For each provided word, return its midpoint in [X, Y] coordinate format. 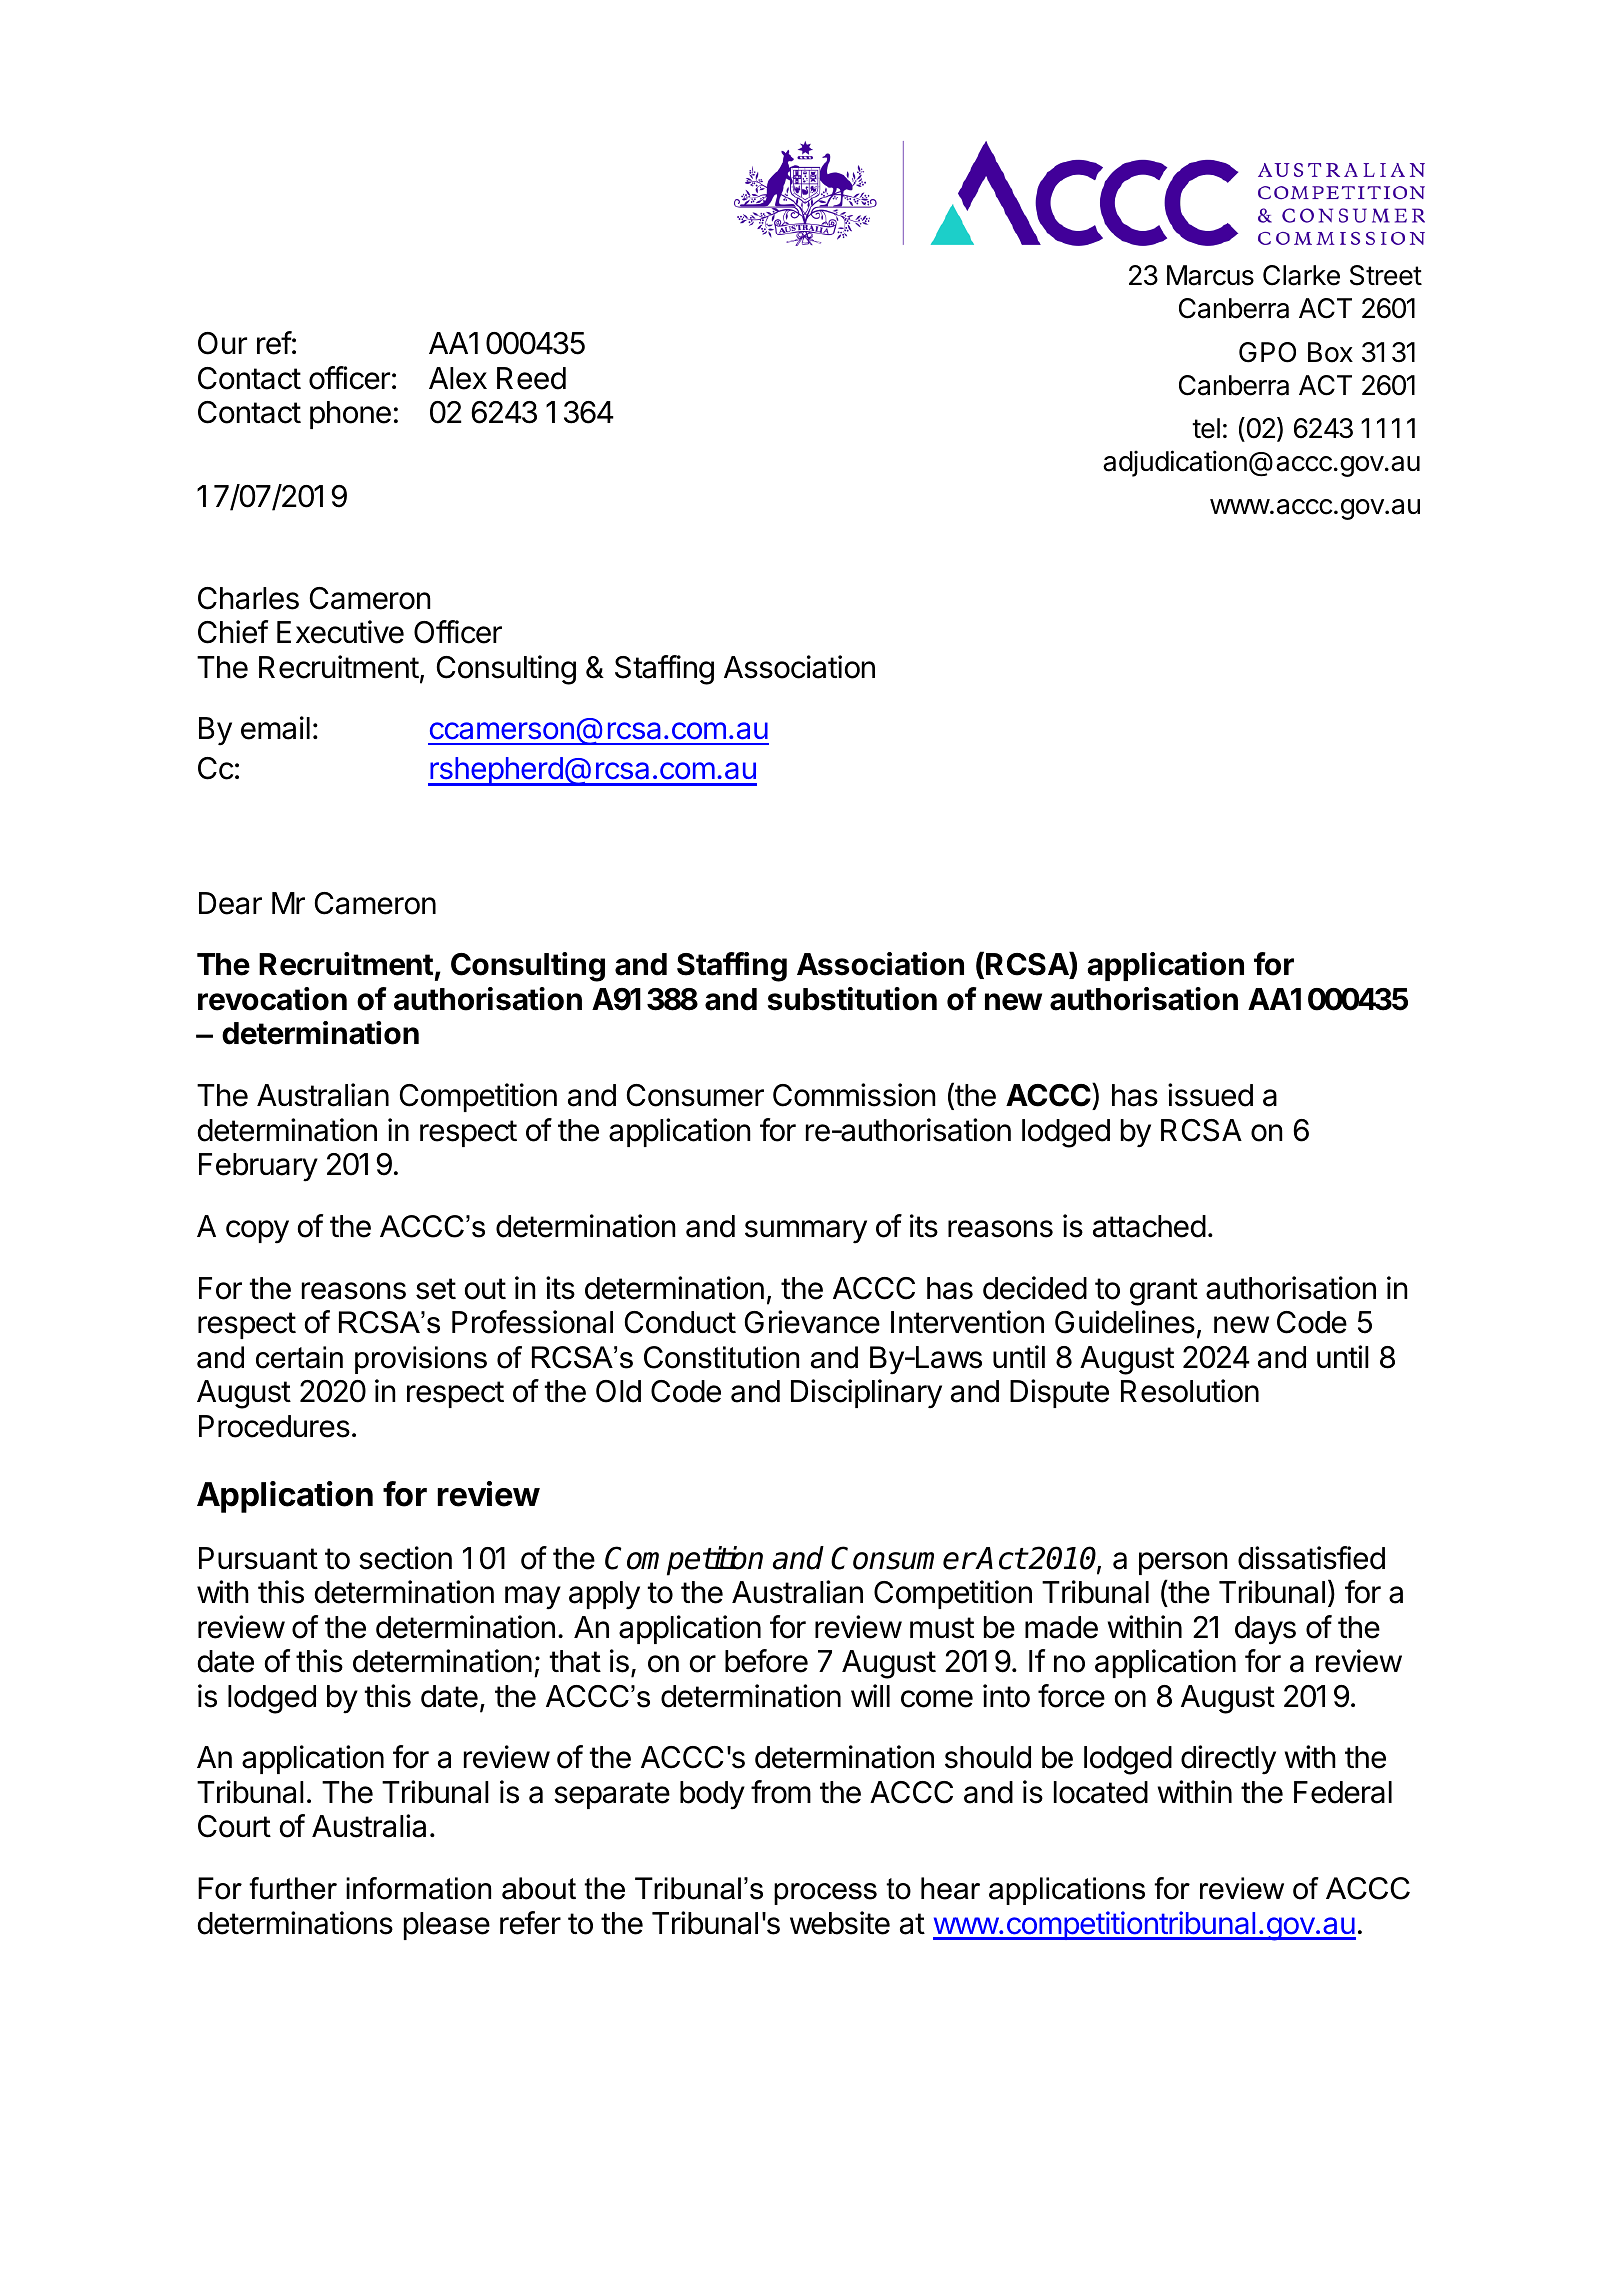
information [418, 1888]
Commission [854, 1095]
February [258, 1167]
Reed [531, 378]
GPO [1267, 352]
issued [1210, 1095]
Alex [458, 378]
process [825, 1894]
